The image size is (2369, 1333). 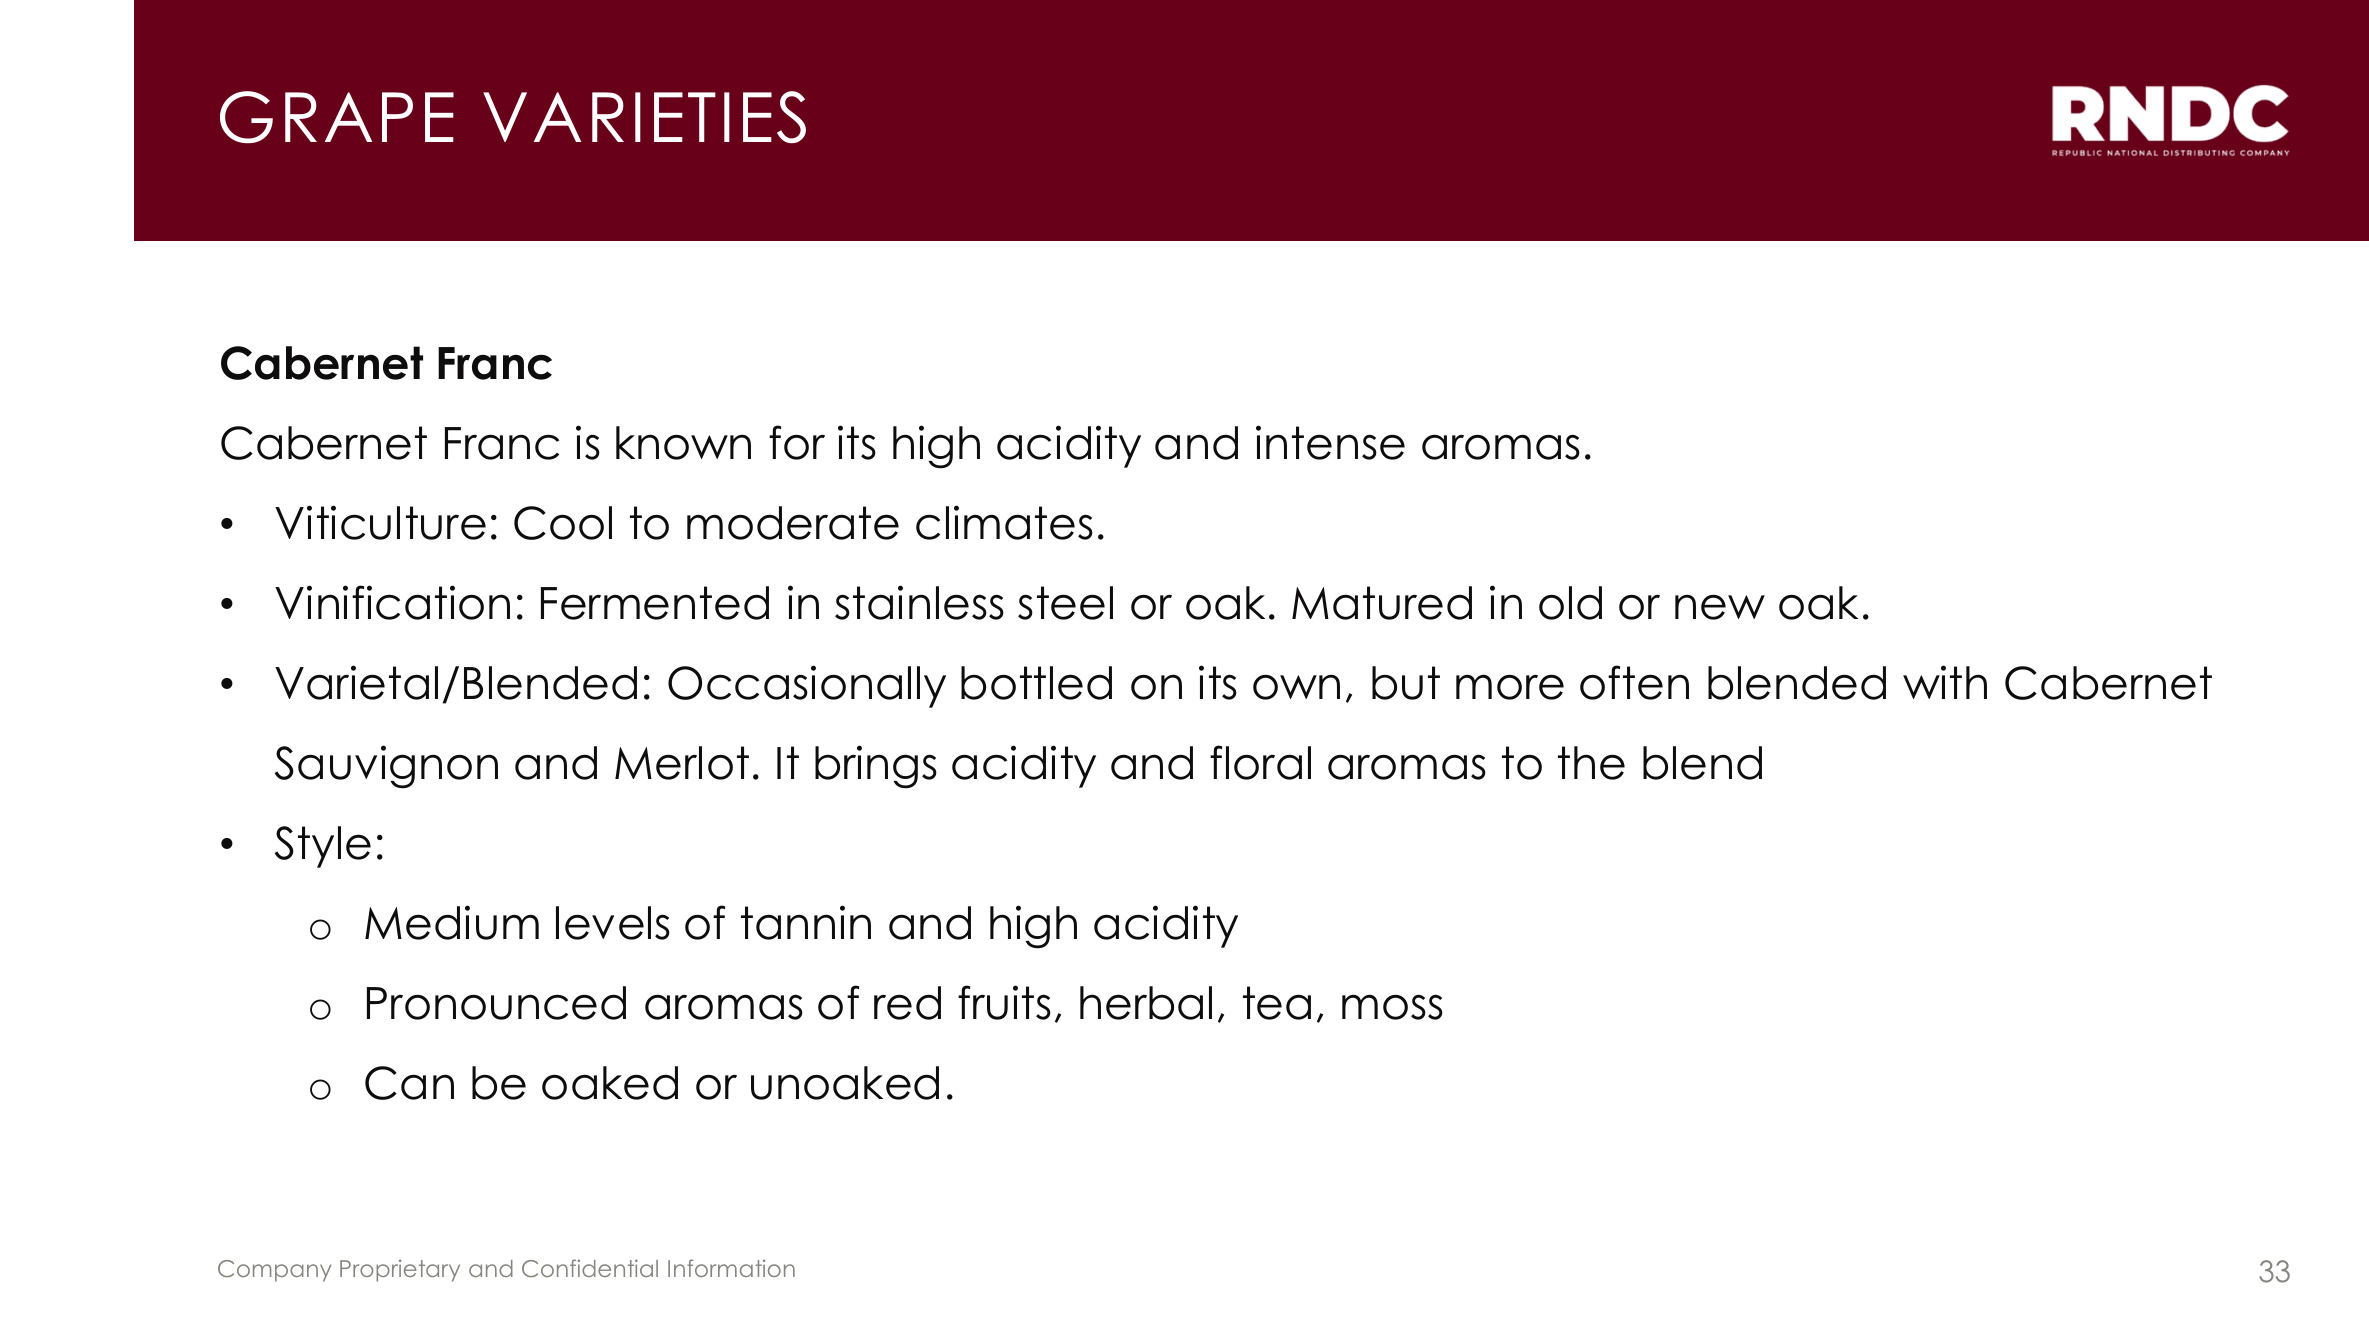 I want to click on Cool, so click(x=563, y=523).
